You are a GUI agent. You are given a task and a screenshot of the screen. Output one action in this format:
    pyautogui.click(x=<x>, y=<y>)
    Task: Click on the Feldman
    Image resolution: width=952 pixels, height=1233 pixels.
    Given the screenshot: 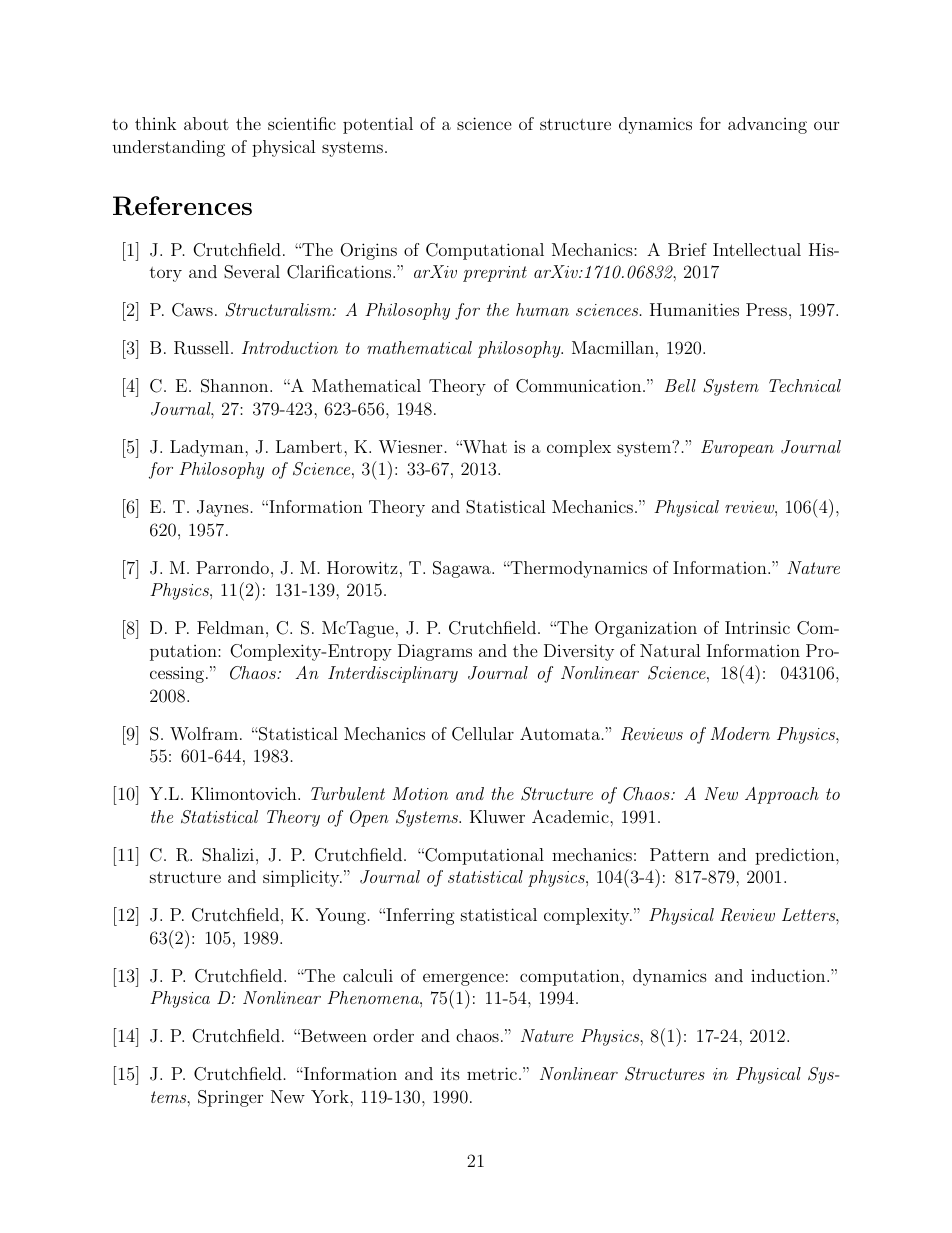 What is the action you would take?
    pyautogui.click(x=232, y=627)
